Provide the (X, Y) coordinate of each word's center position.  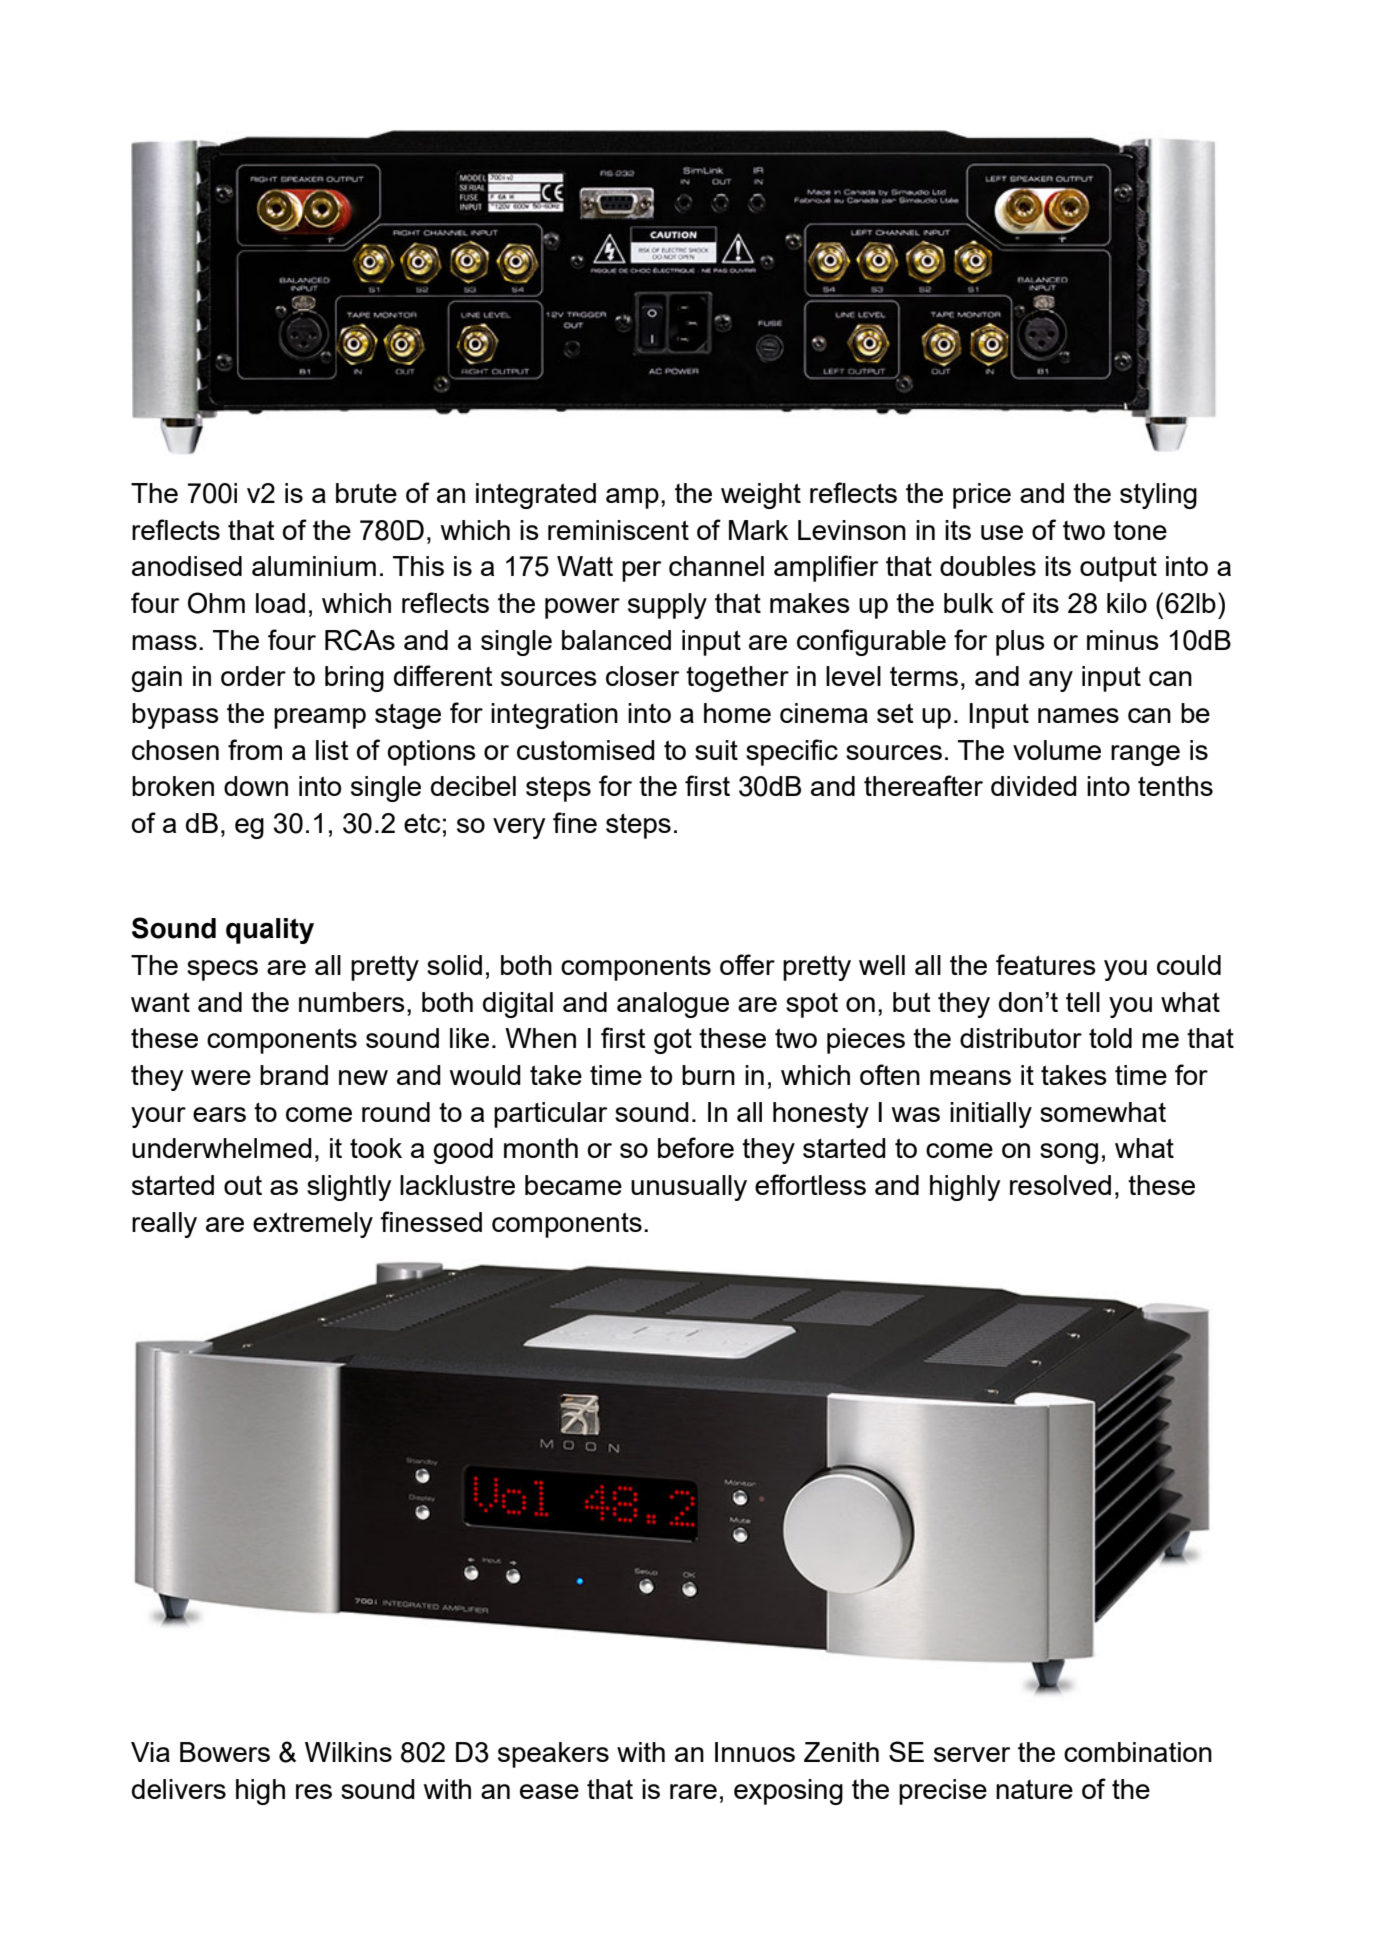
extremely (313, 1225)
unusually (689, 1188)
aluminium (314, 566)
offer (747, 964)
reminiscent (618, 530)
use (1002, 532)
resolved (1060, 1185)
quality (270, 931)
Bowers (225, 1752)
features (1046, 964)
